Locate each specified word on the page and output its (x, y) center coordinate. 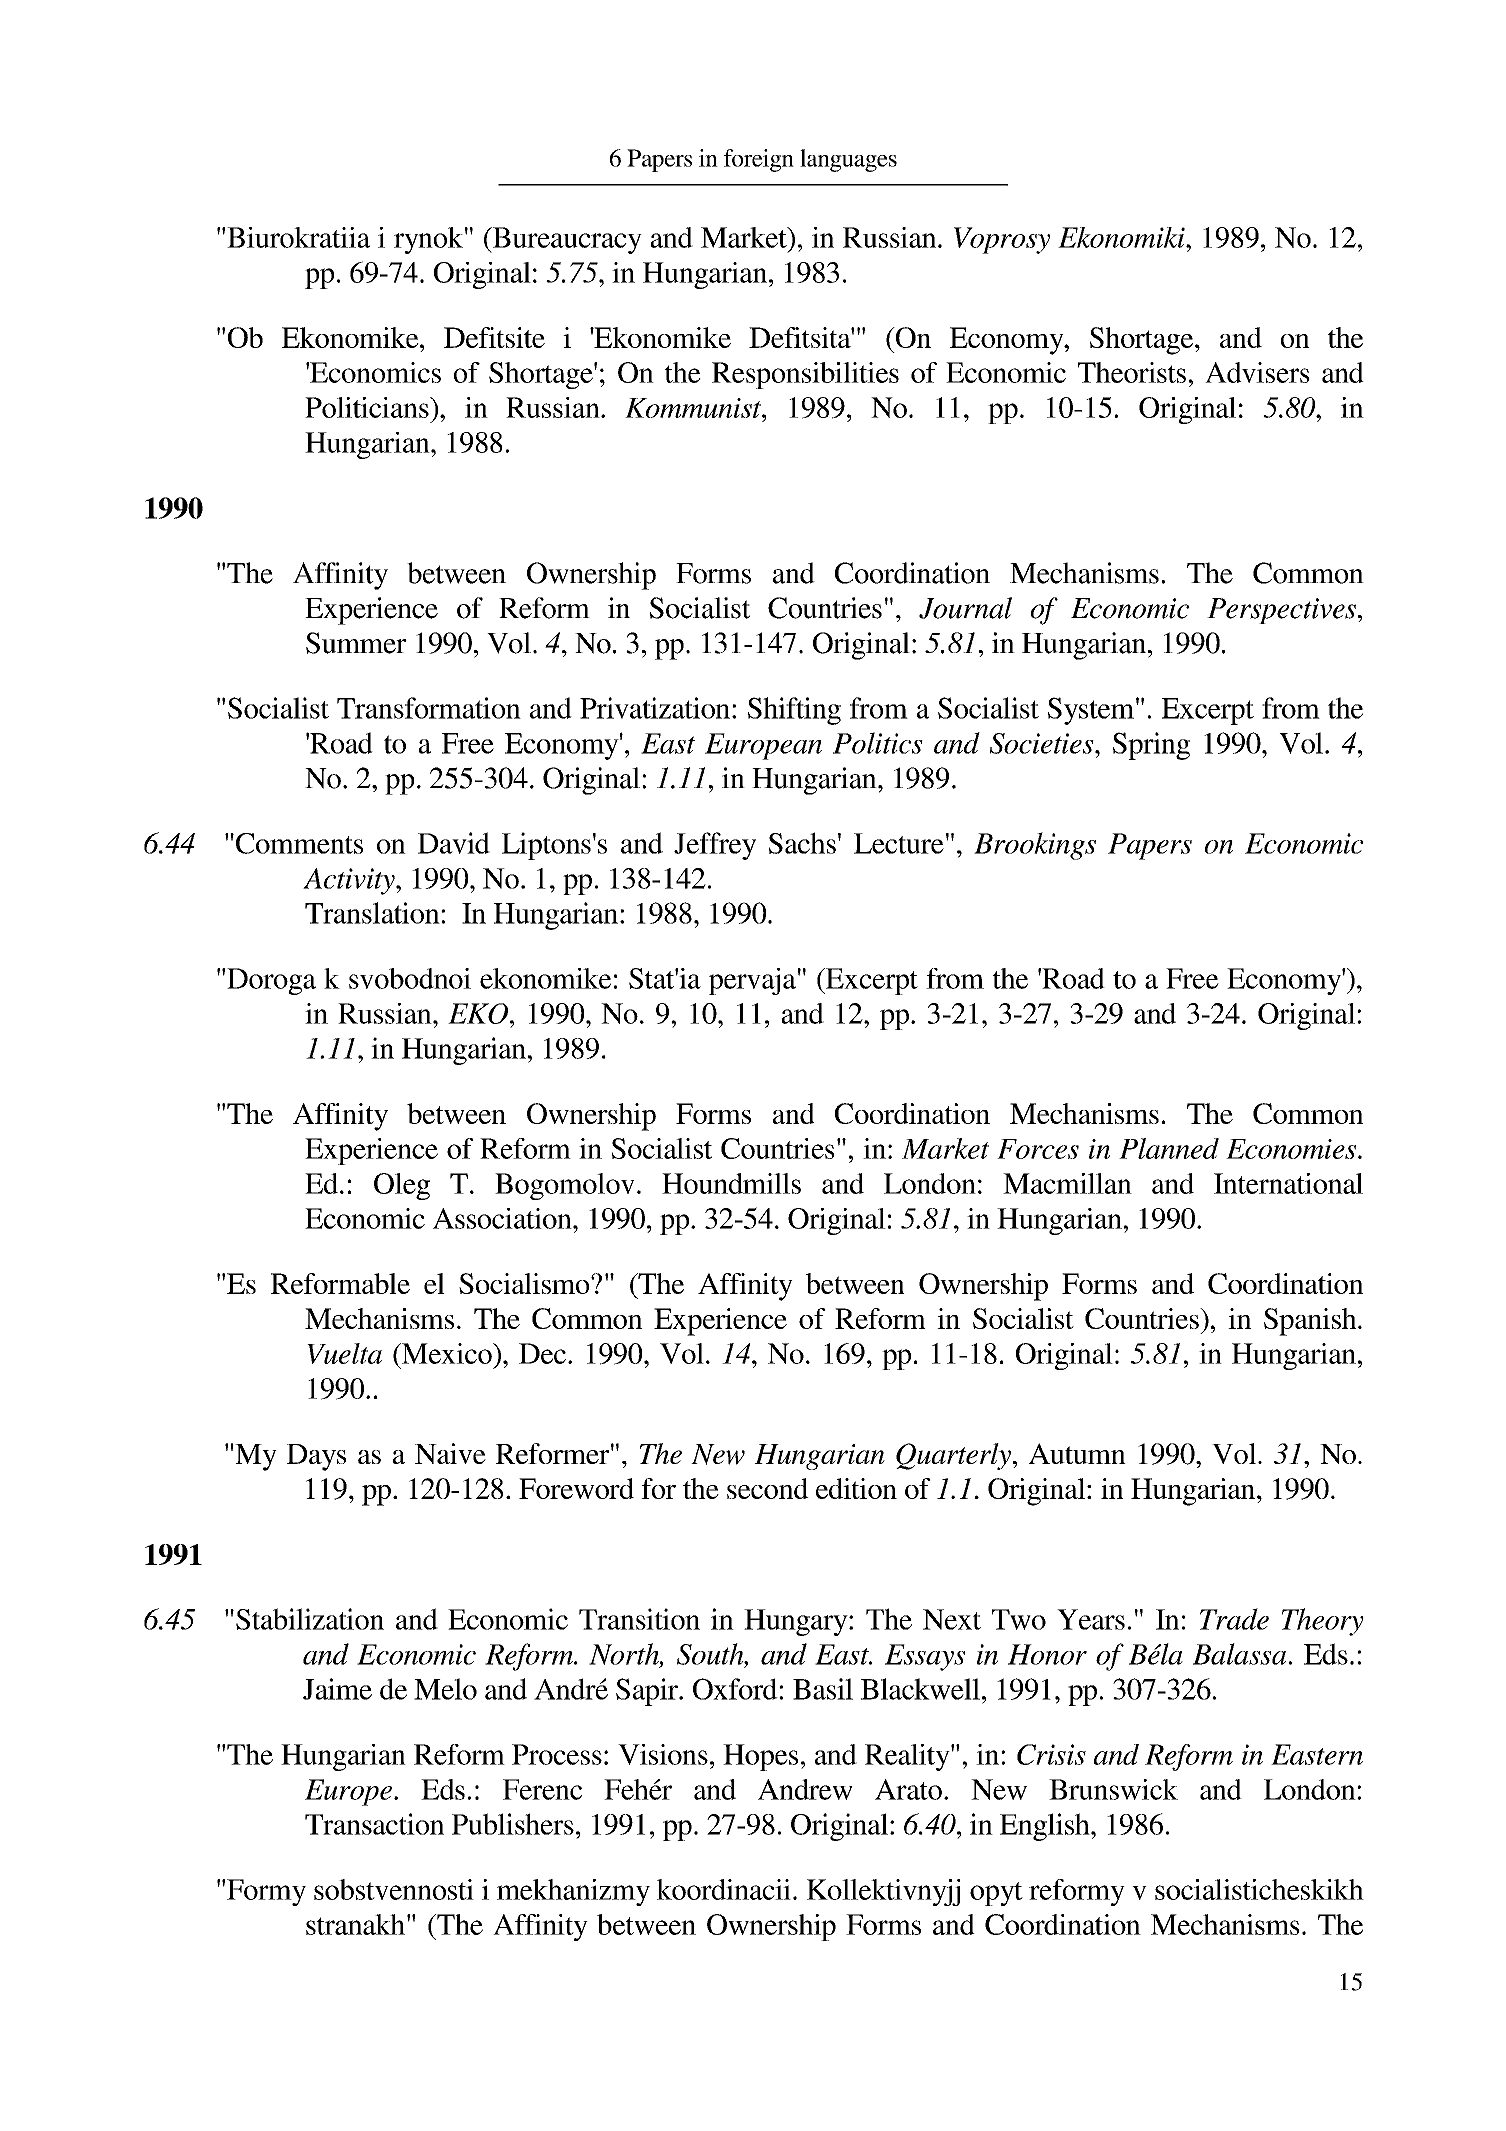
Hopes (760, 1757)
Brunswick (1113, 1789)
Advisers (1257, 372)
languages (848, 160)
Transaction (374, 1824)
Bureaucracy (566, 240)
